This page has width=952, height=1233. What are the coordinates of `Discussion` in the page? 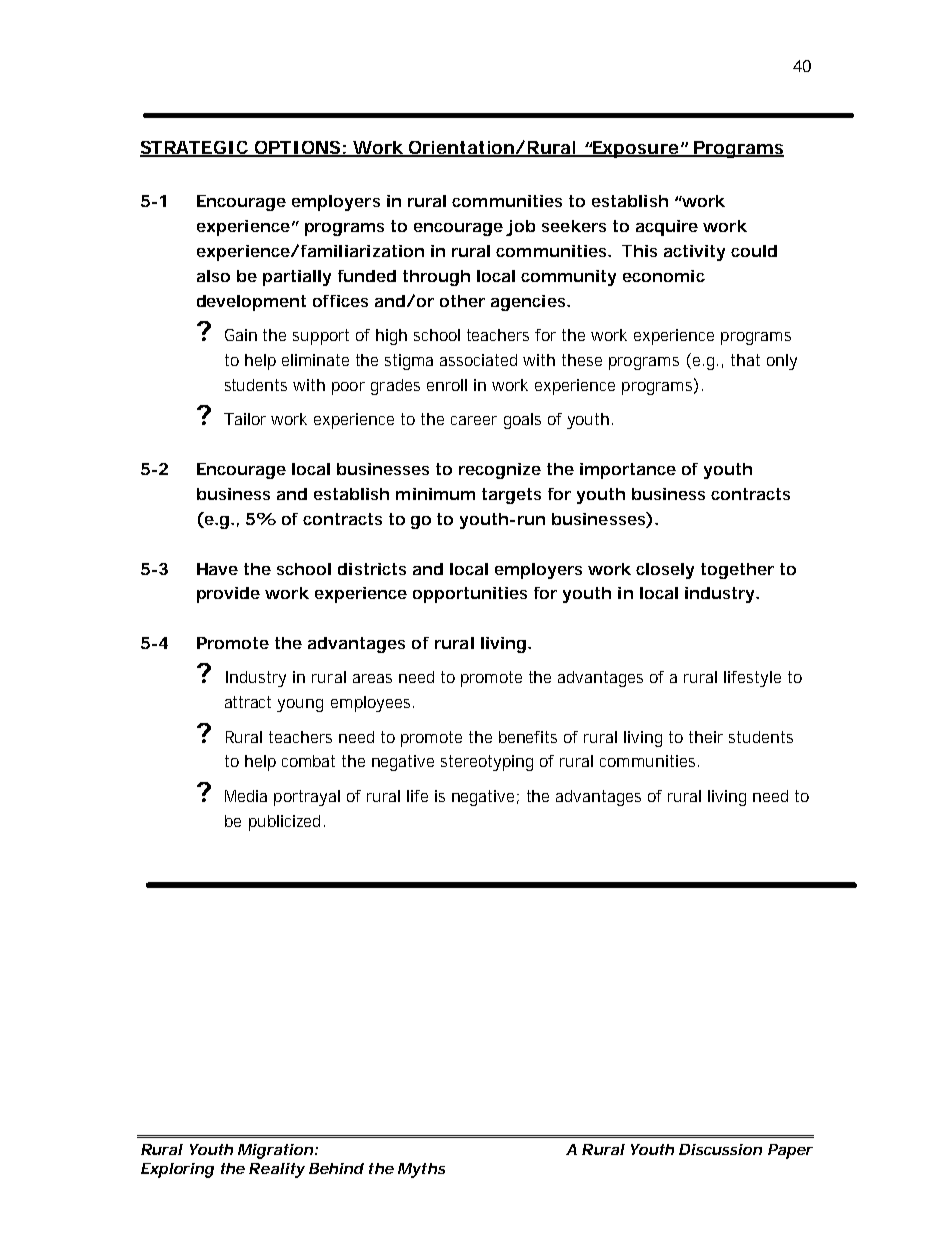 It's located at (720, 1149).
